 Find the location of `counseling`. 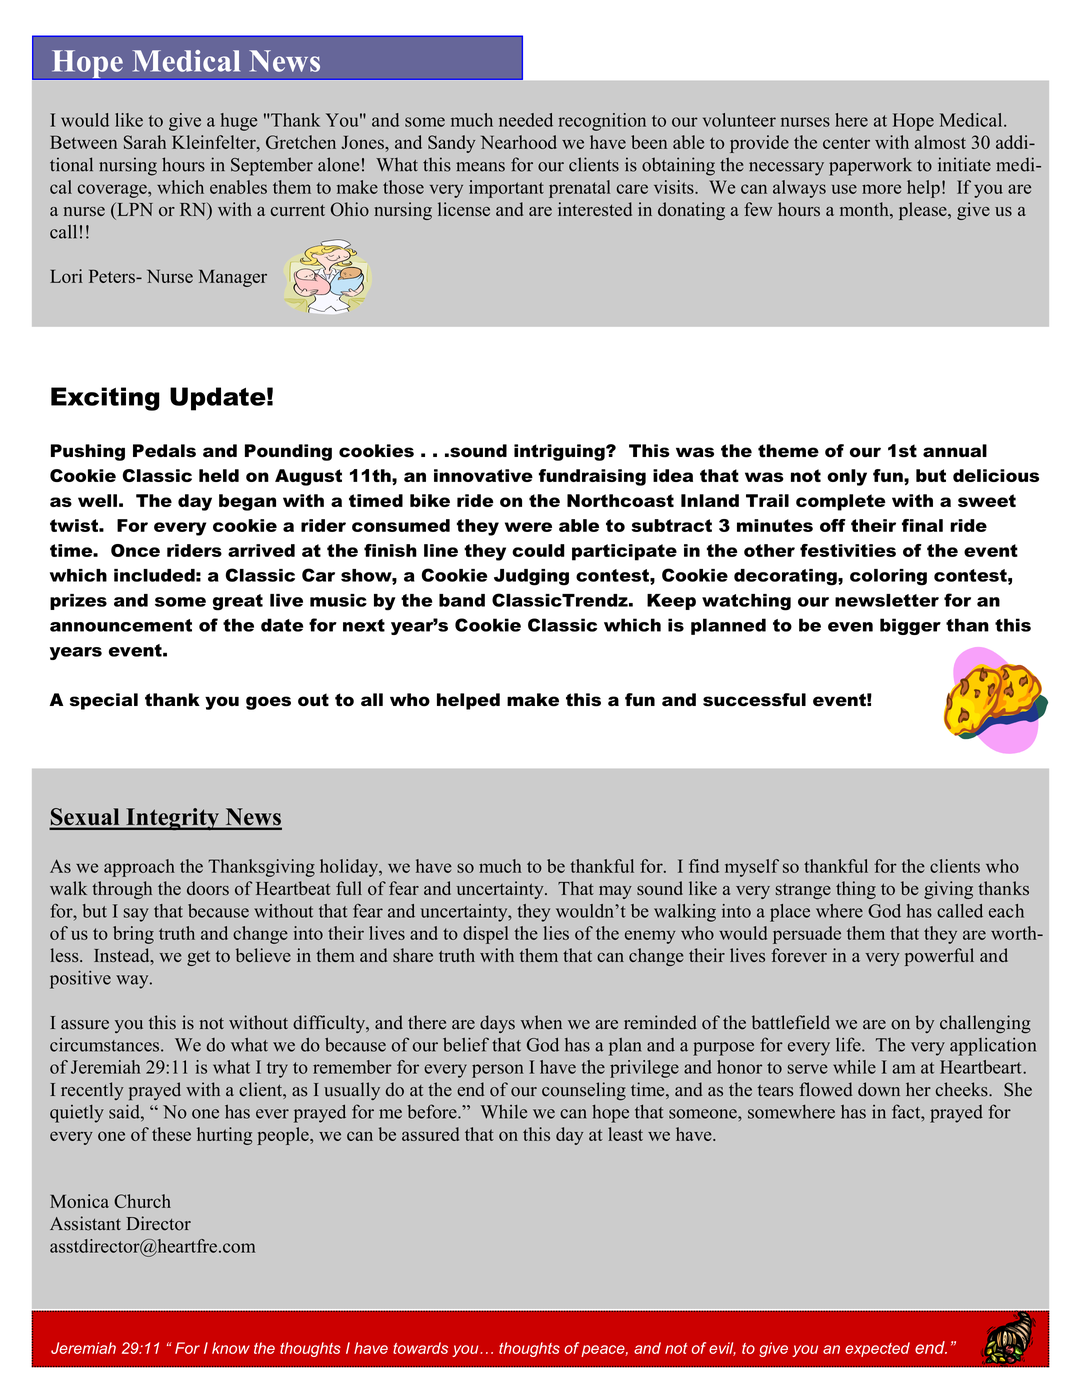

counseling is located at coordinates (584, 1091).
